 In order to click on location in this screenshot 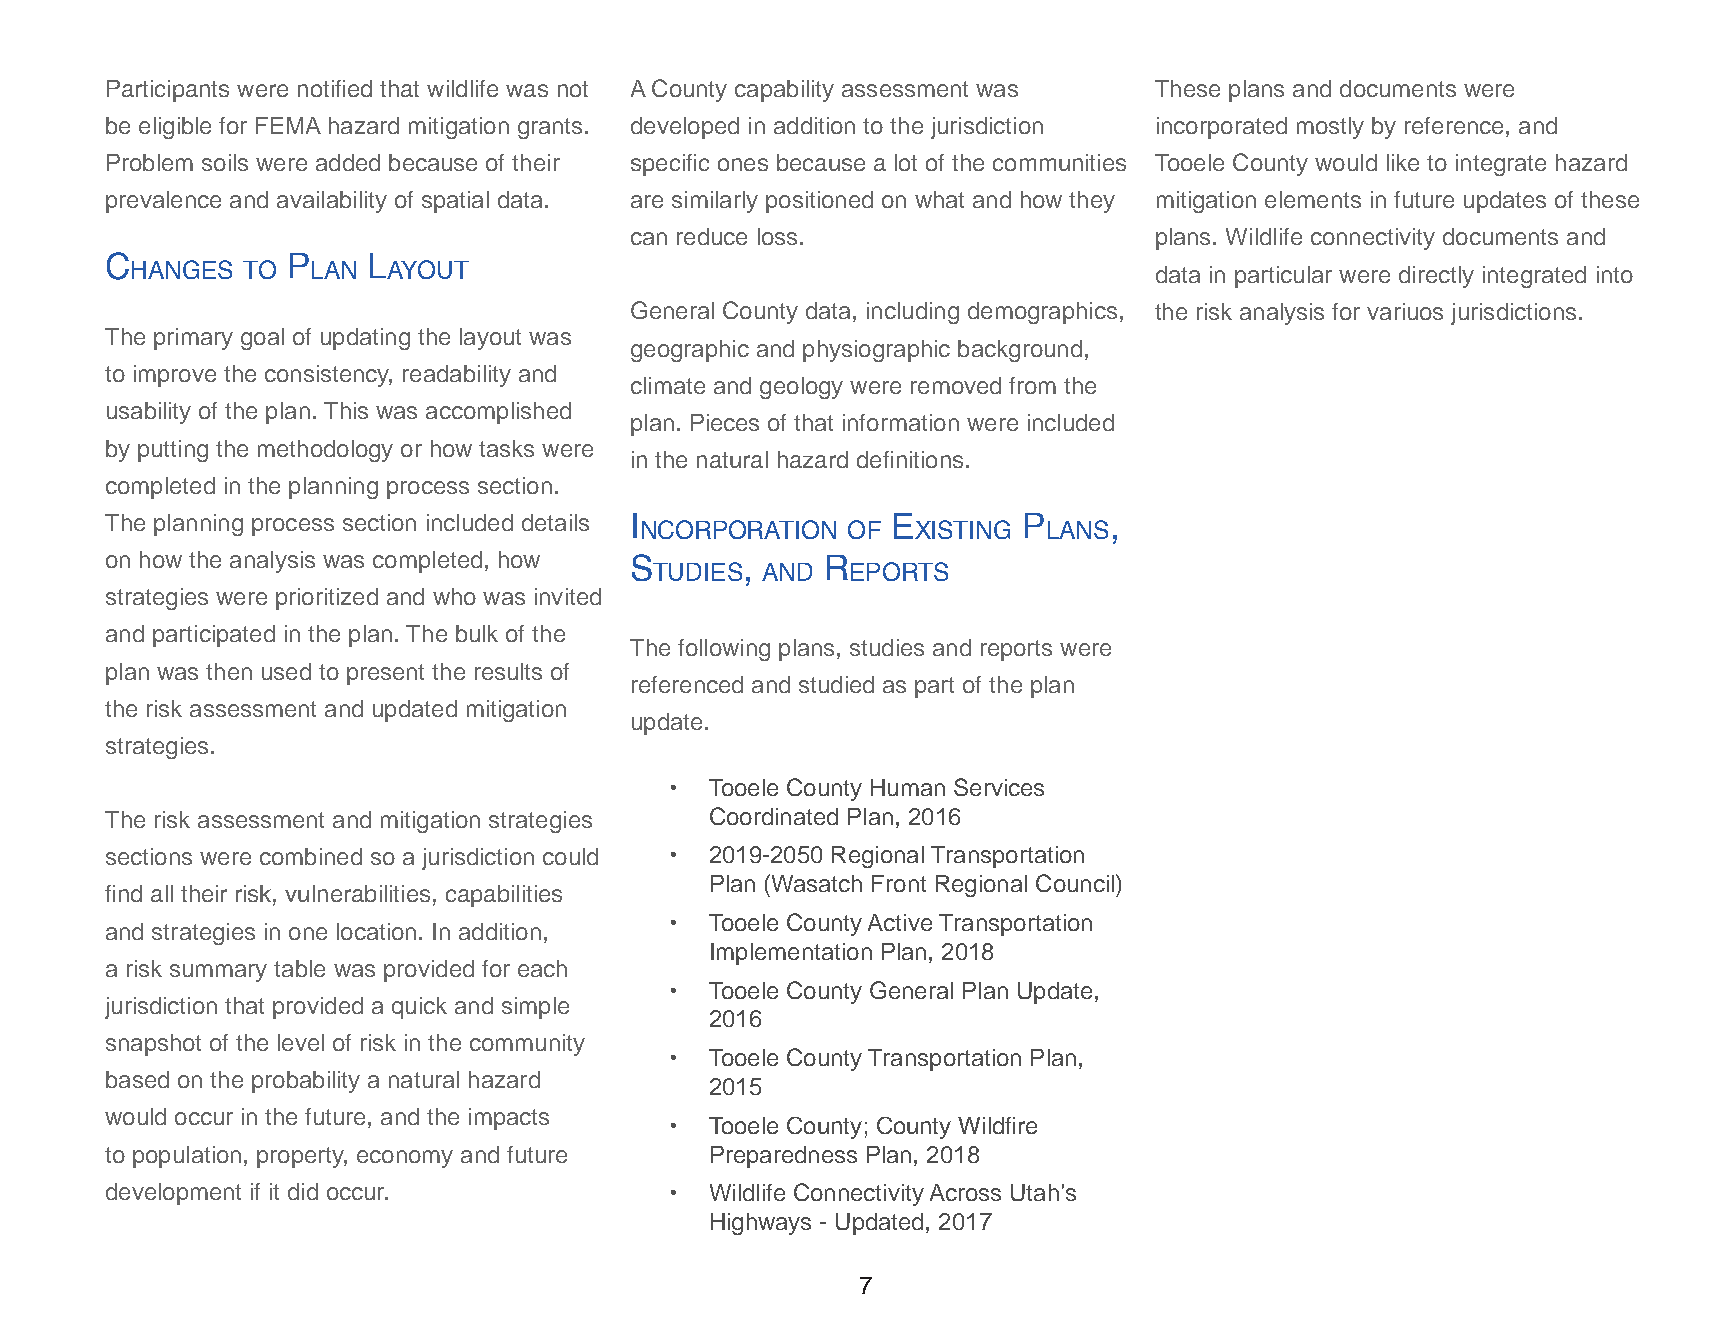, I will do `click(376, 931)`.
